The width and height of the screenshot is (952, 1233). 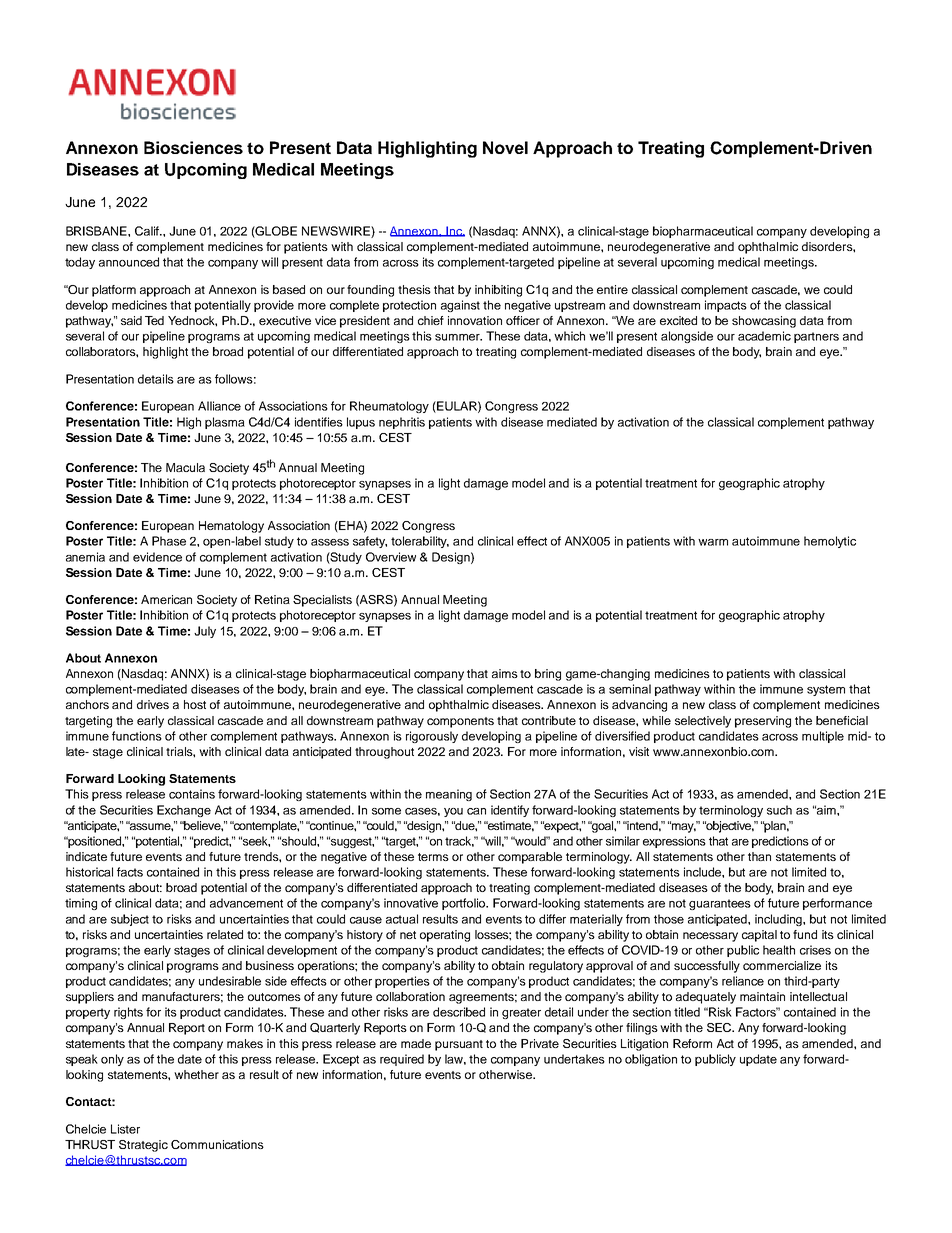 I want to click on Lister, so click(x=125, y=1129).
